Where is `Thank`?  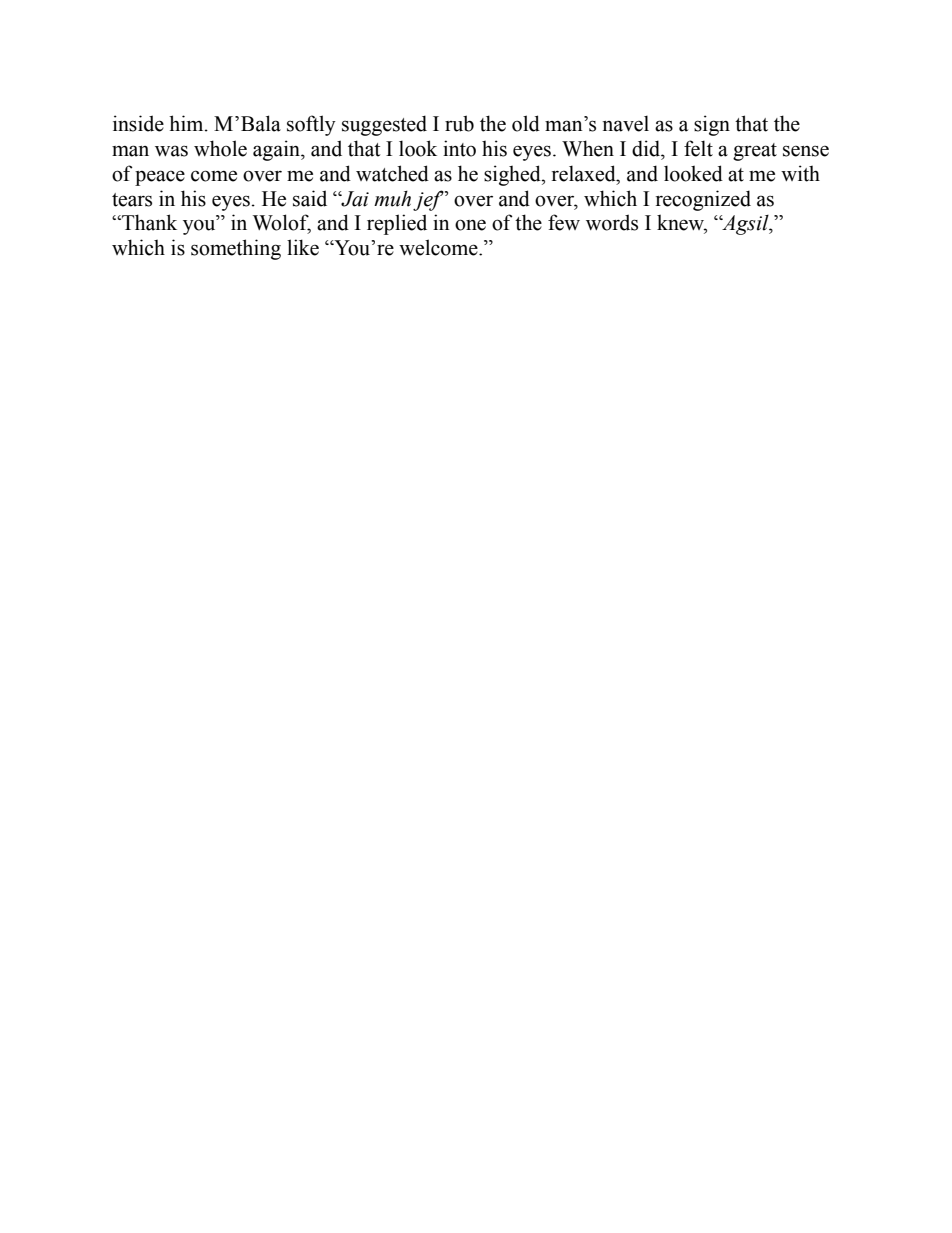
Thank is located at coordinates (148, 222).
